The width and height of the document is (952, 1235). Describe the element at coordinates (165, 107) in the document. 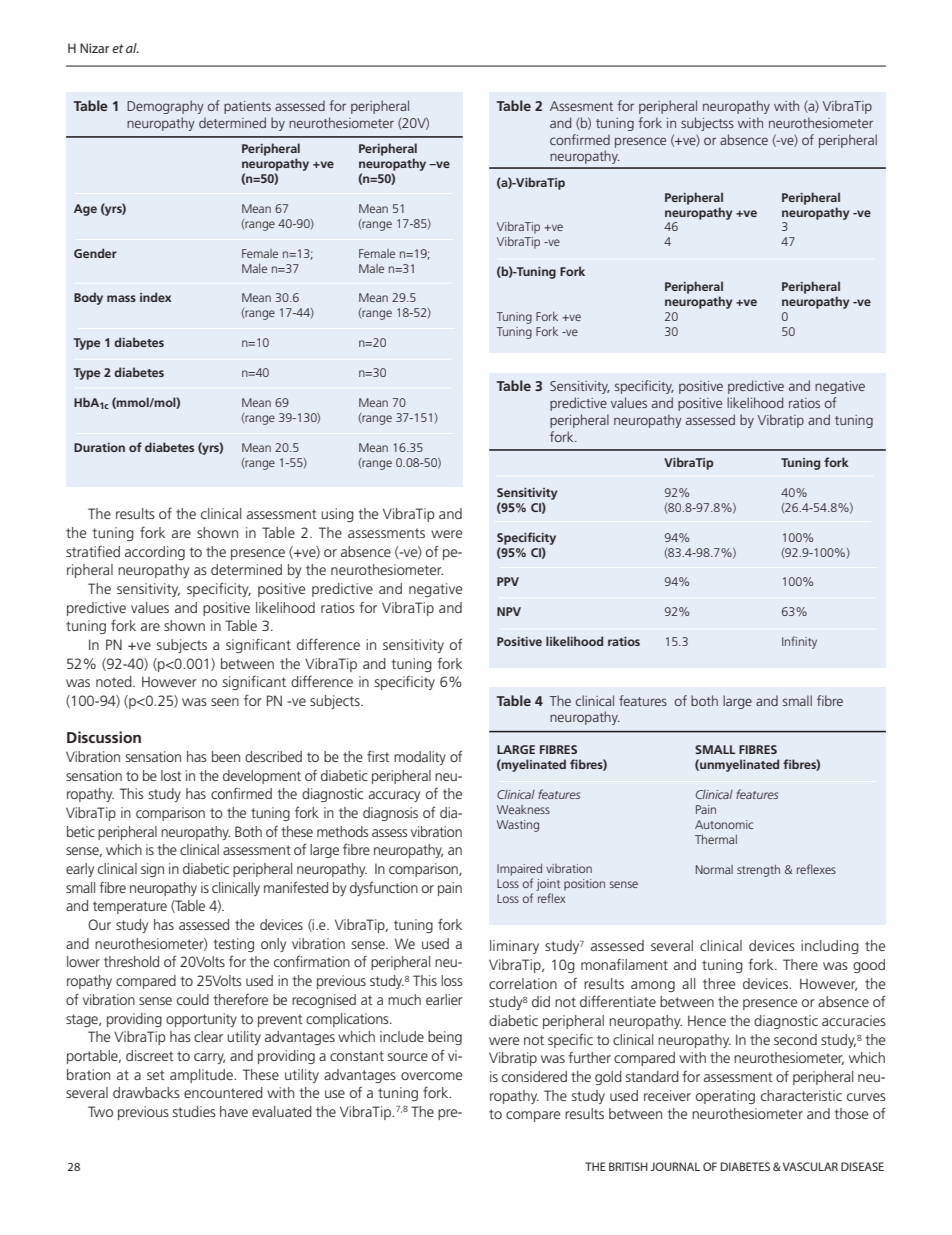

I see `Demography` at that location.
